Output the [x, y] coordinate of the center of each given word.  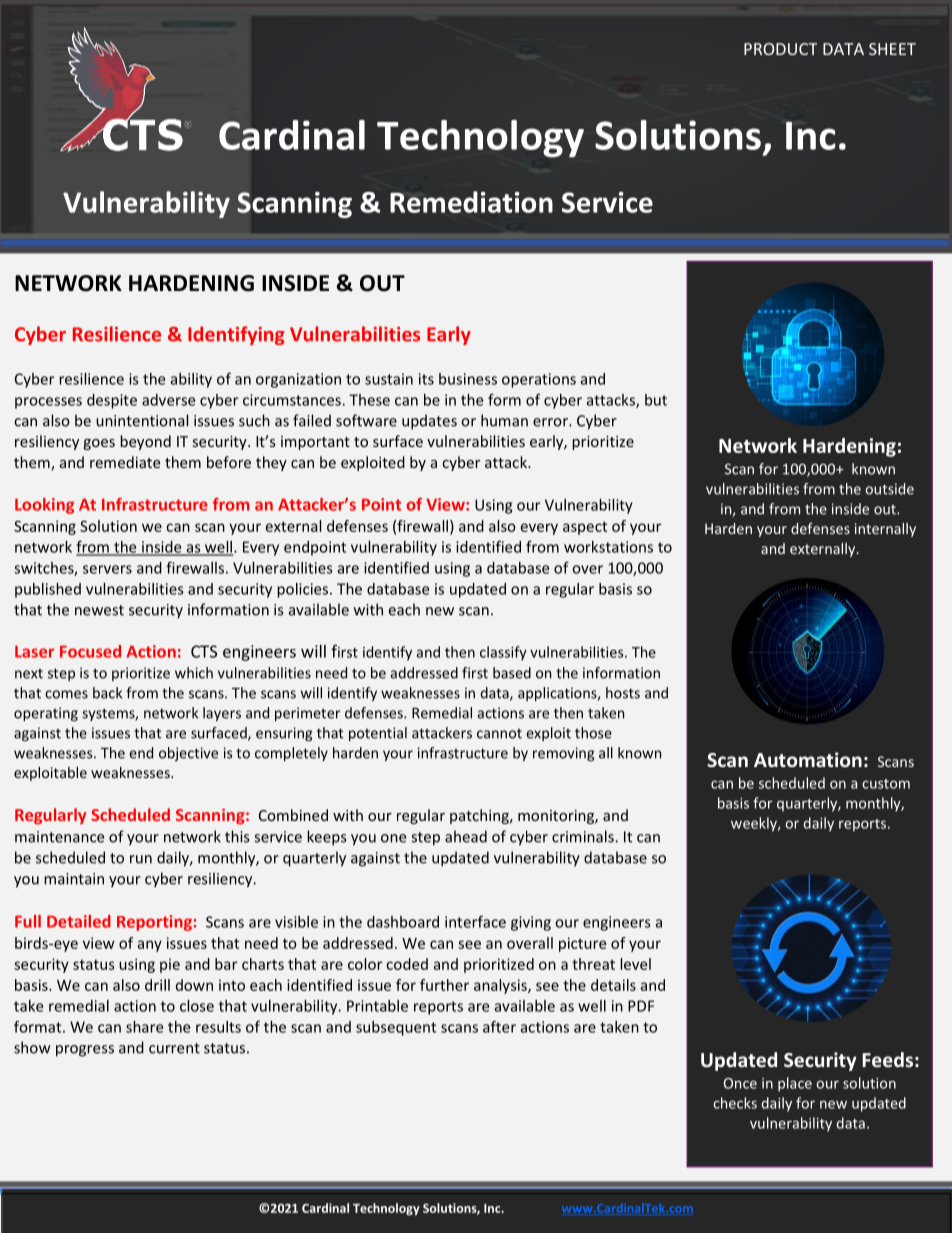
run [141, 859]
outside [889, 489]
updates [429, 422]
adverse [168, 400]
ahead [466, 836]
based [512, 673]
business [468, 379]
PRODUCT [780, 49]
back [107, 693]
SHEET [892, 49]
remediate [125, 462]
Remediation [471, 202]
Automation [808, 759]
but [656, 400]
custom [886, 784]
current [174, 1048]
